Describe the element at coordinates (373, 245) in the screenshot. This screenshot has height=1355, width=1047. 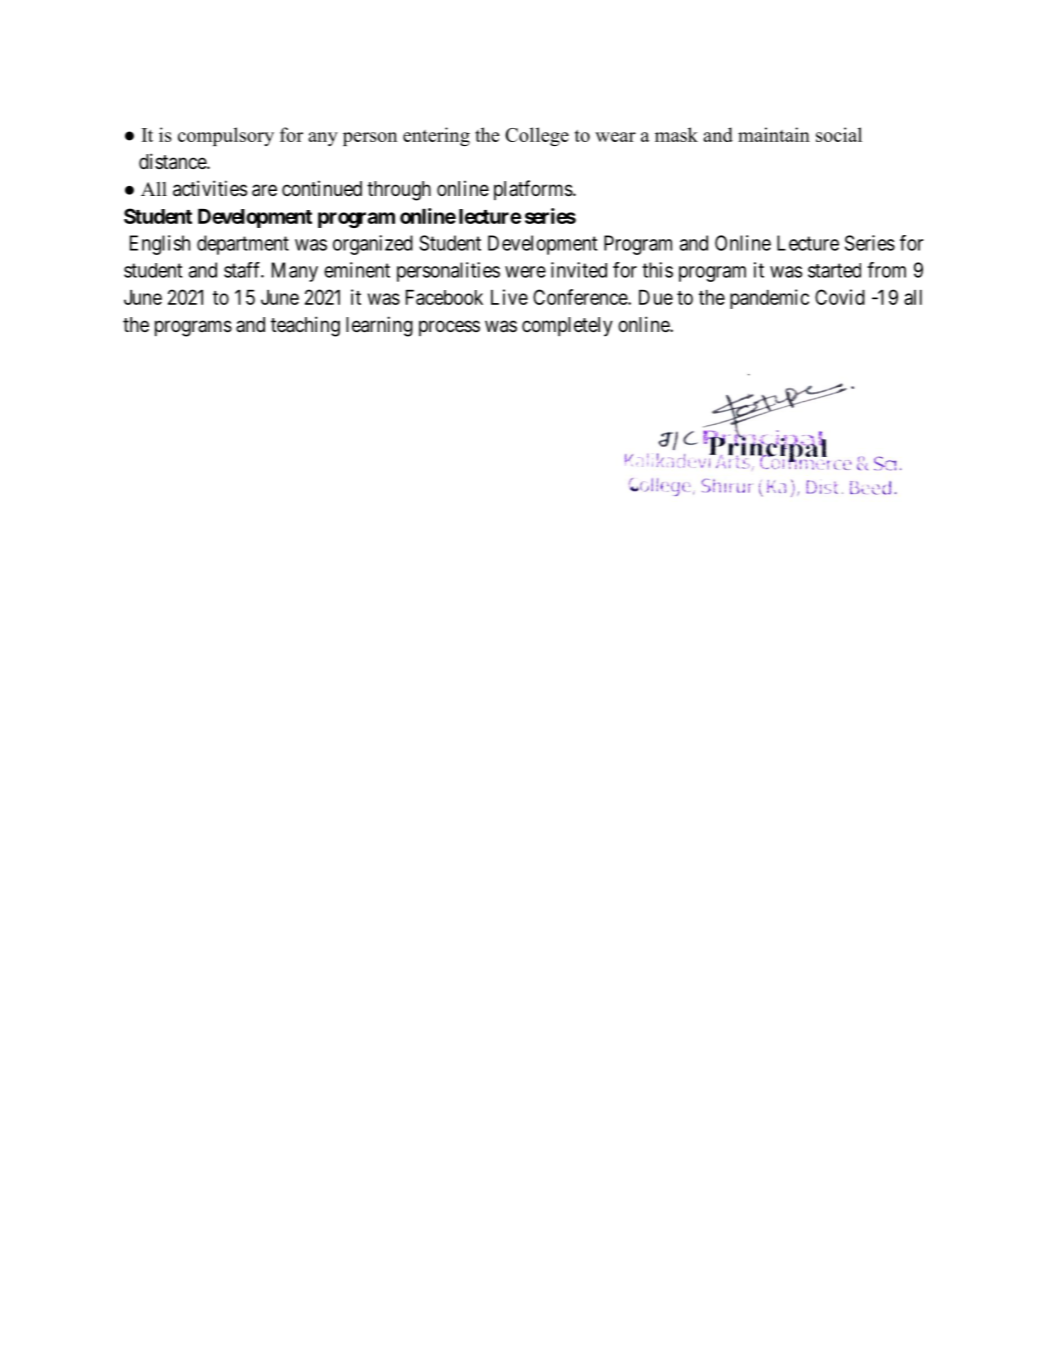
I see `organized` at that location.
